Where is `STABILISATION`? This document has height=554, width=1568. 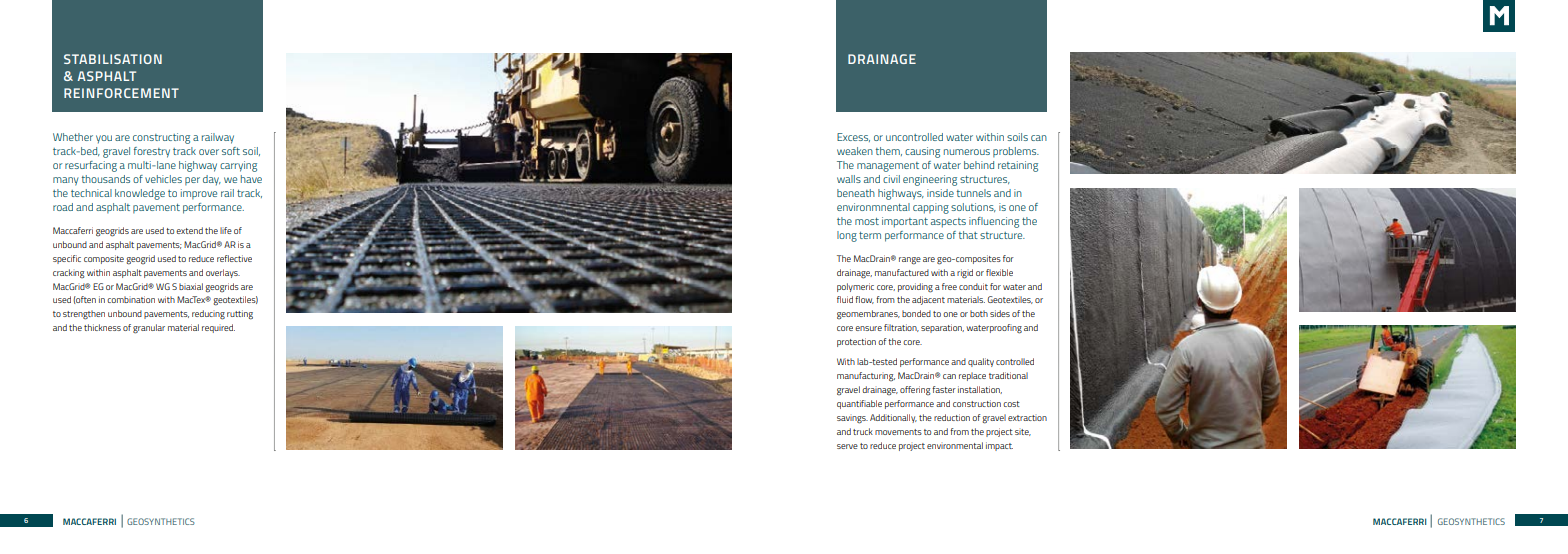 STABILISATION is located at coordinates (113, 59).
